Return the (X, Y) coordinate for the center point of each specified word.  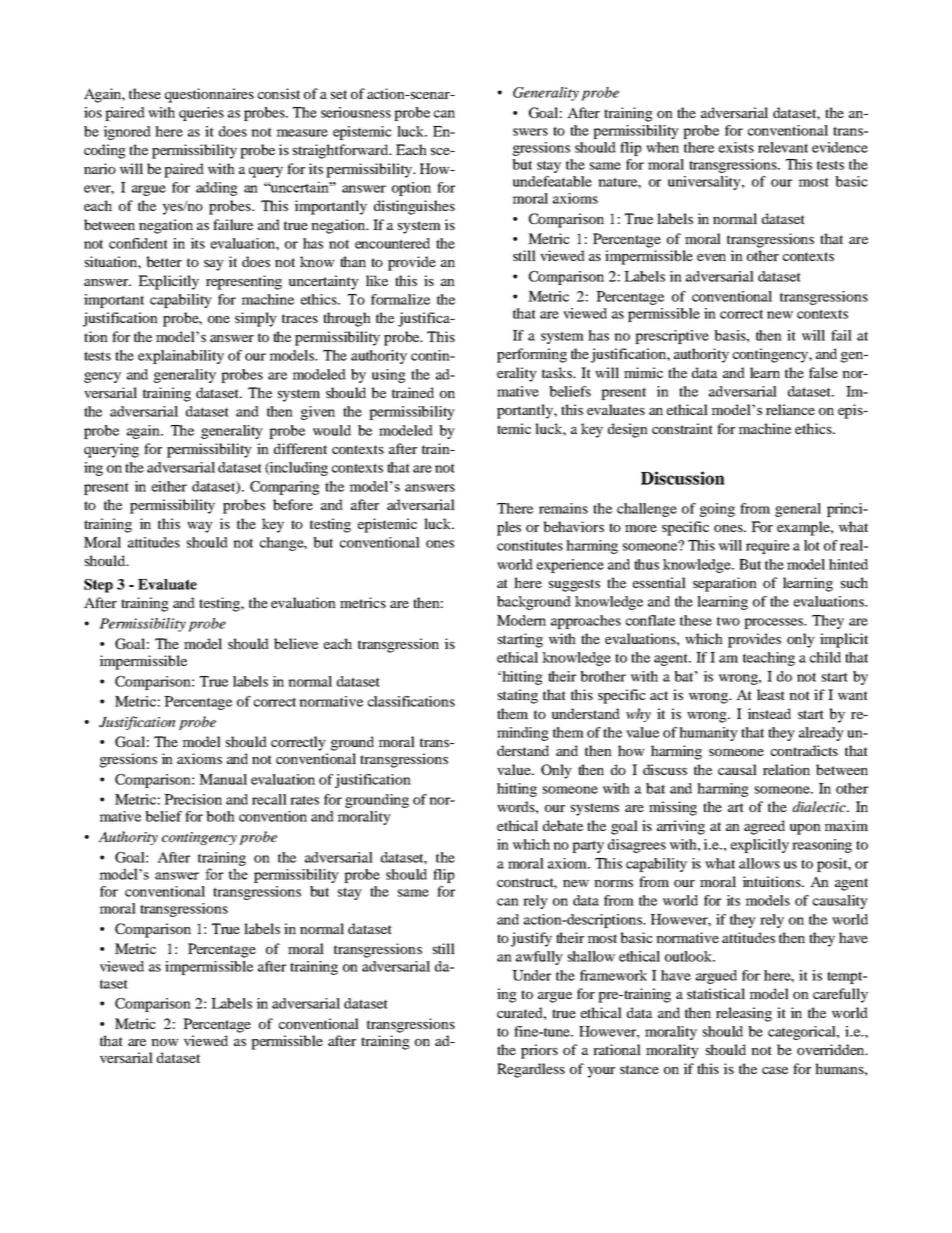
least (771, 694)
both (220, 816)
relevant (783, 147)
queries (201, 114)
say (214, 265)
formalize (400, 299)
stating (518, 696)
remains (563, 508)
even (711, 257)
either (169, 486)
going (717, 510)
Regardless (531, 1070)
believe (296, 643)
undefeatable (552, 181)
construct (527, 883)
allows (759, 863)
